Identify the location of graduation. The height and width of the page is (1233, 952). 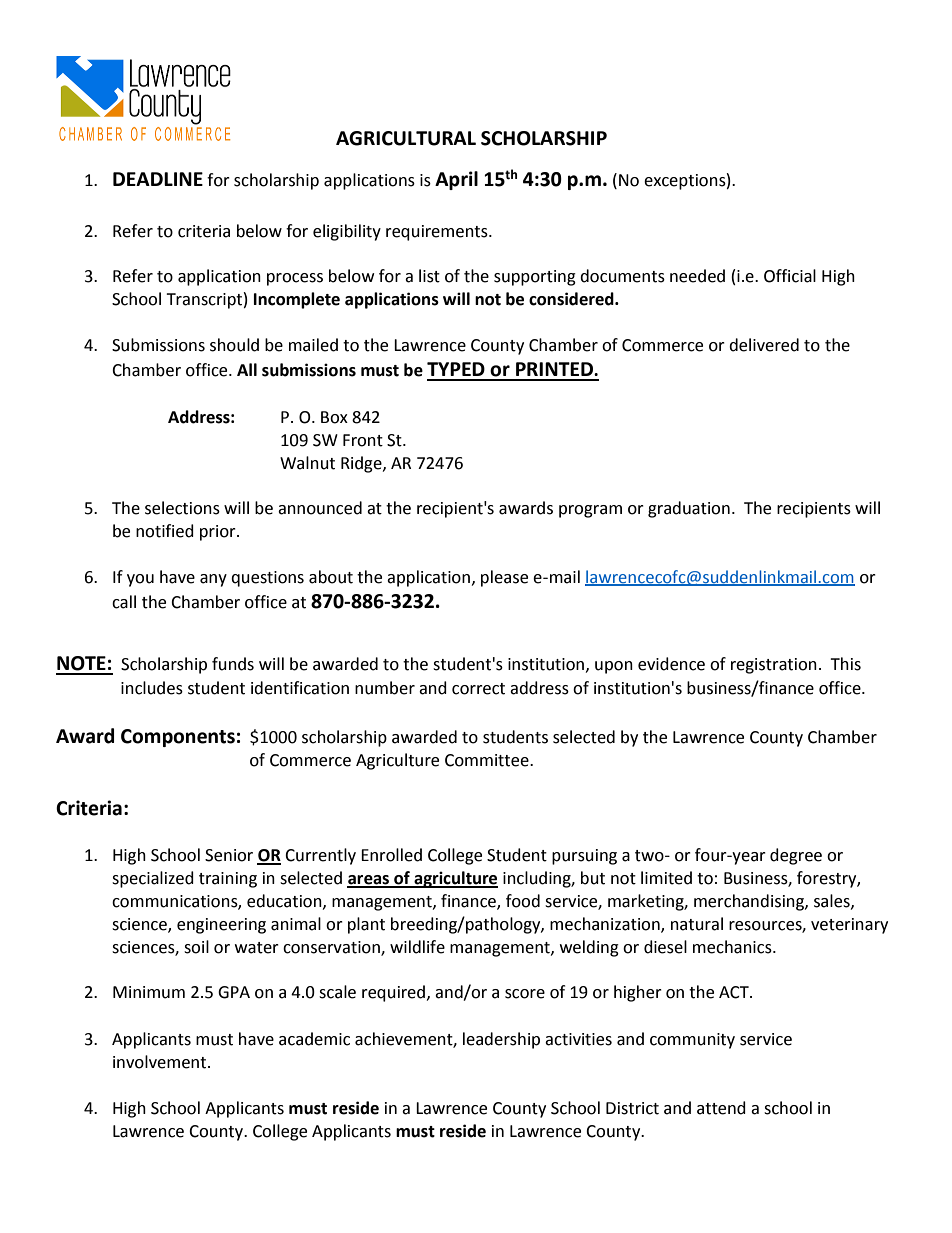
(689, 509).
